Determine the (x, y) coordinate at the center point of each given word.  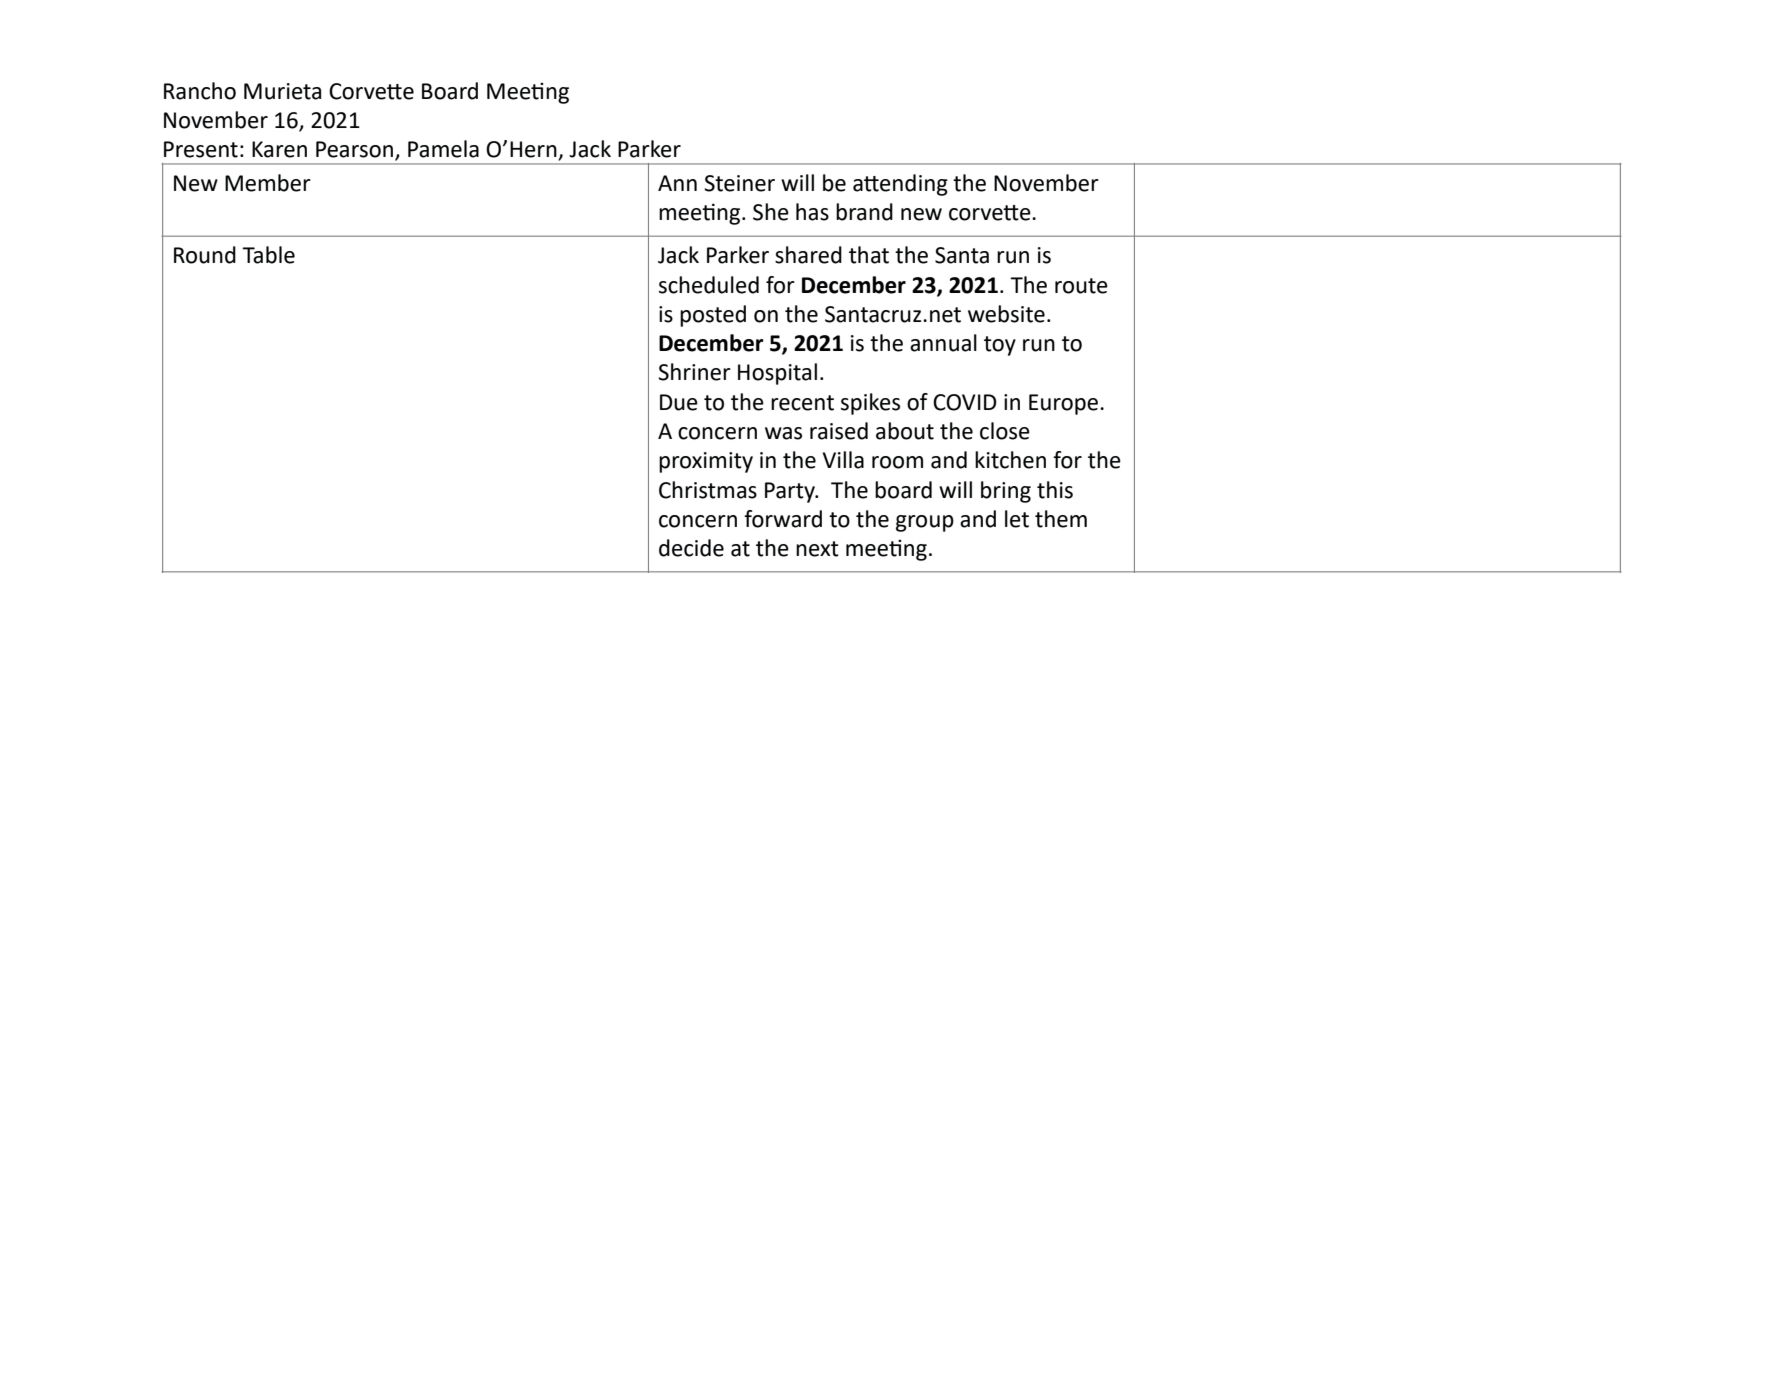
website (1006, 314)
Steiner (739, 183)
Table (268, 255)
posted (713, 316)
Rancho (200, 91)
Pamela (443, 149)
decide (691, 548)
